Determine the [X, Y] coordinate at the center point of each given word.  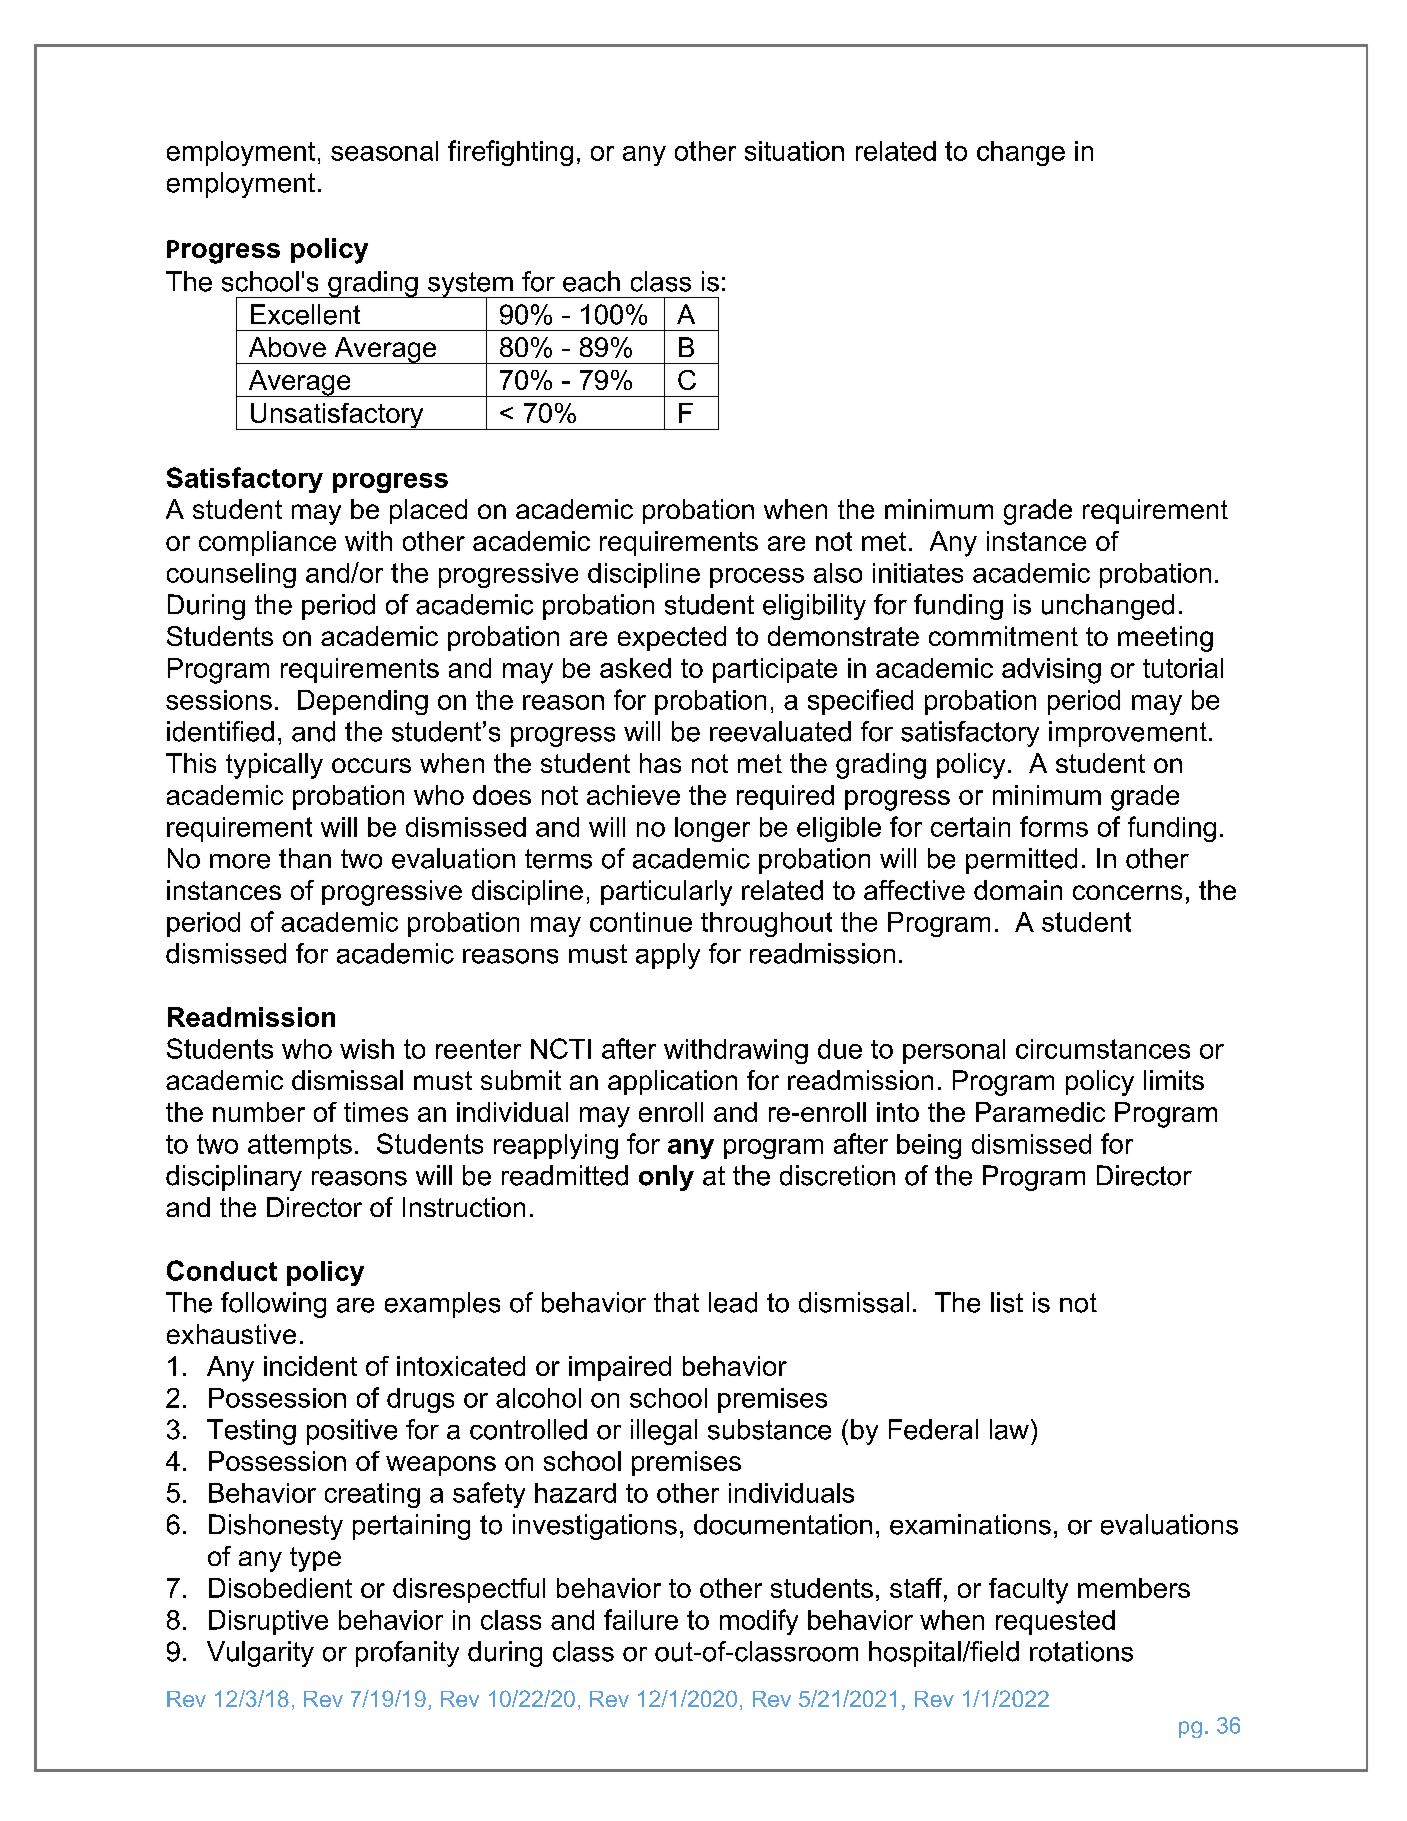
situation [794, 151]
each [591, 281]
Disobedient [280, 1588]
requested [1055, 1622]
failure [641, 1619]
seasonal [384, 151]
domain [1018, 890]
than [305, 858]
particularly [666, 893]
